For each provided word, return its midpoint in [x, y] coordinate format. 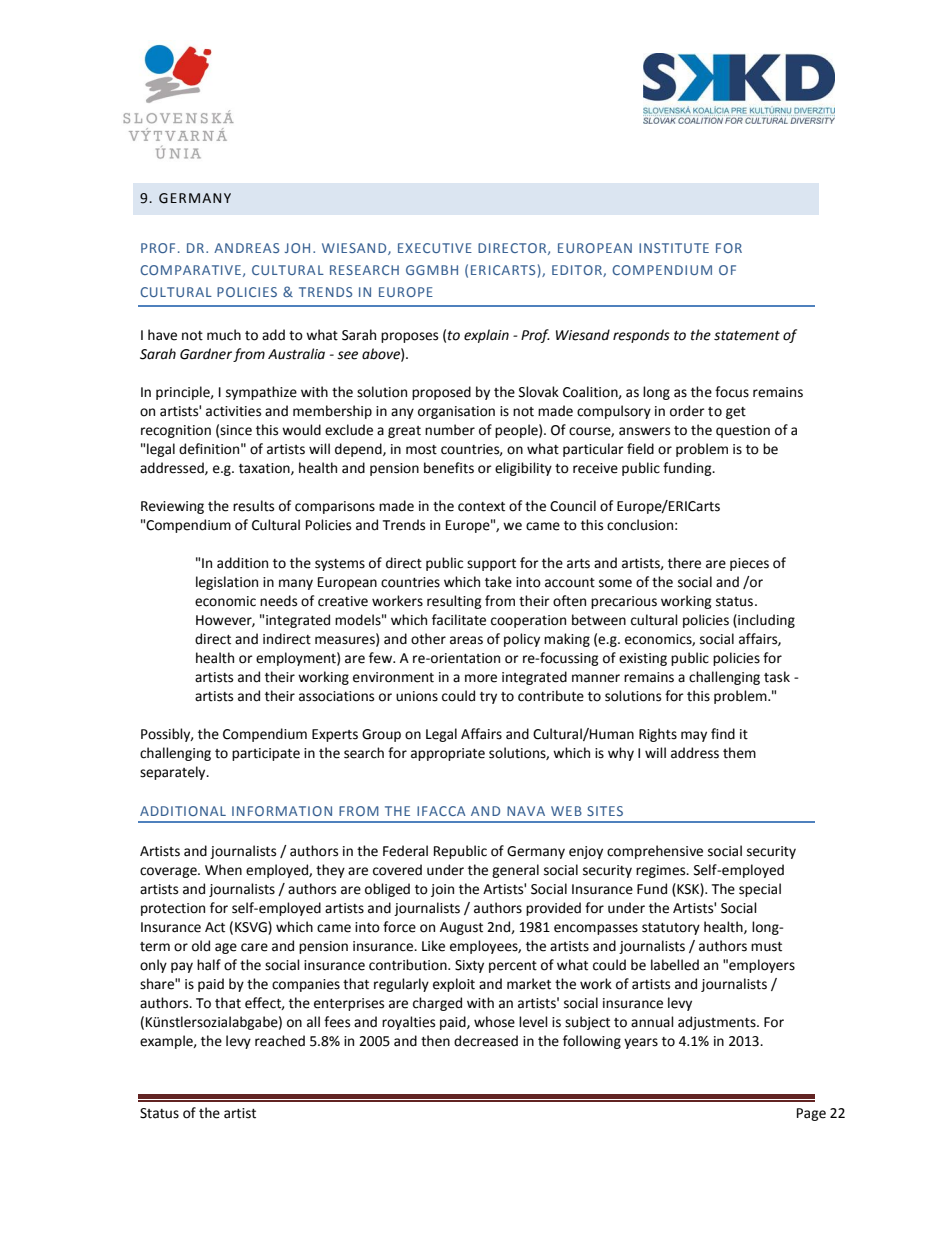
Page [811, 1114]
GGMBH [432, 270]
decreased [486, 1041]
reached [280, 1041]
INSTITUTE [674, 248]
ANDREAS [246, 248]
